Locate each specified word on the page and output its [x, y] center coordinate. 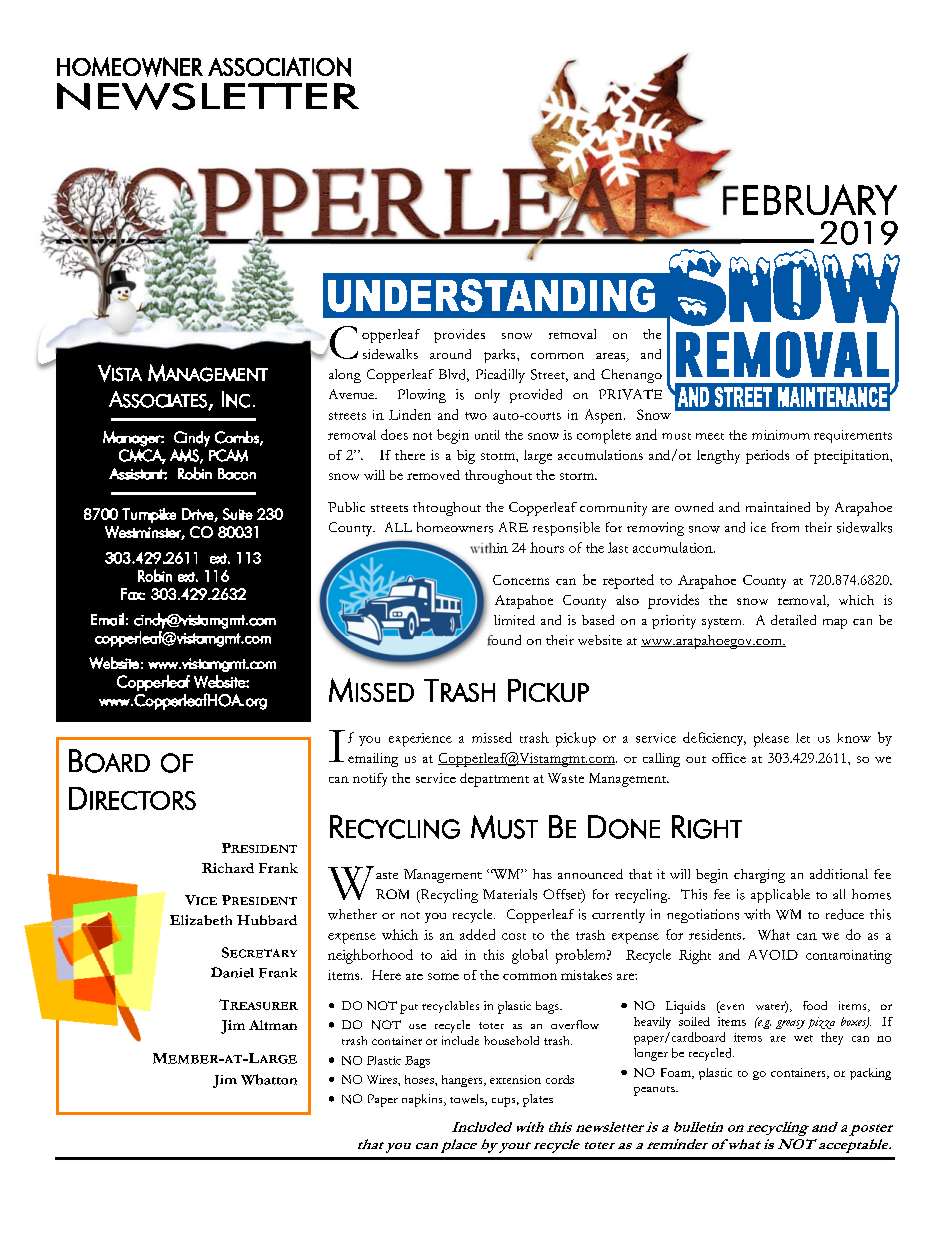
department [494, 780]
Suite [238, 514]
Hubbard [267, 920]
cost [514, 936]
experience [420, 740]
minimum [781, 435]
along [345, 376]
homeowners [455, 527]
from [785, 527]
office [729, 758]
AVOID [773, 955]
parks [501, 356]
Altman [273, 1025]
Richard [228, 868]
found [504, 640]
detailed [793, 620]
